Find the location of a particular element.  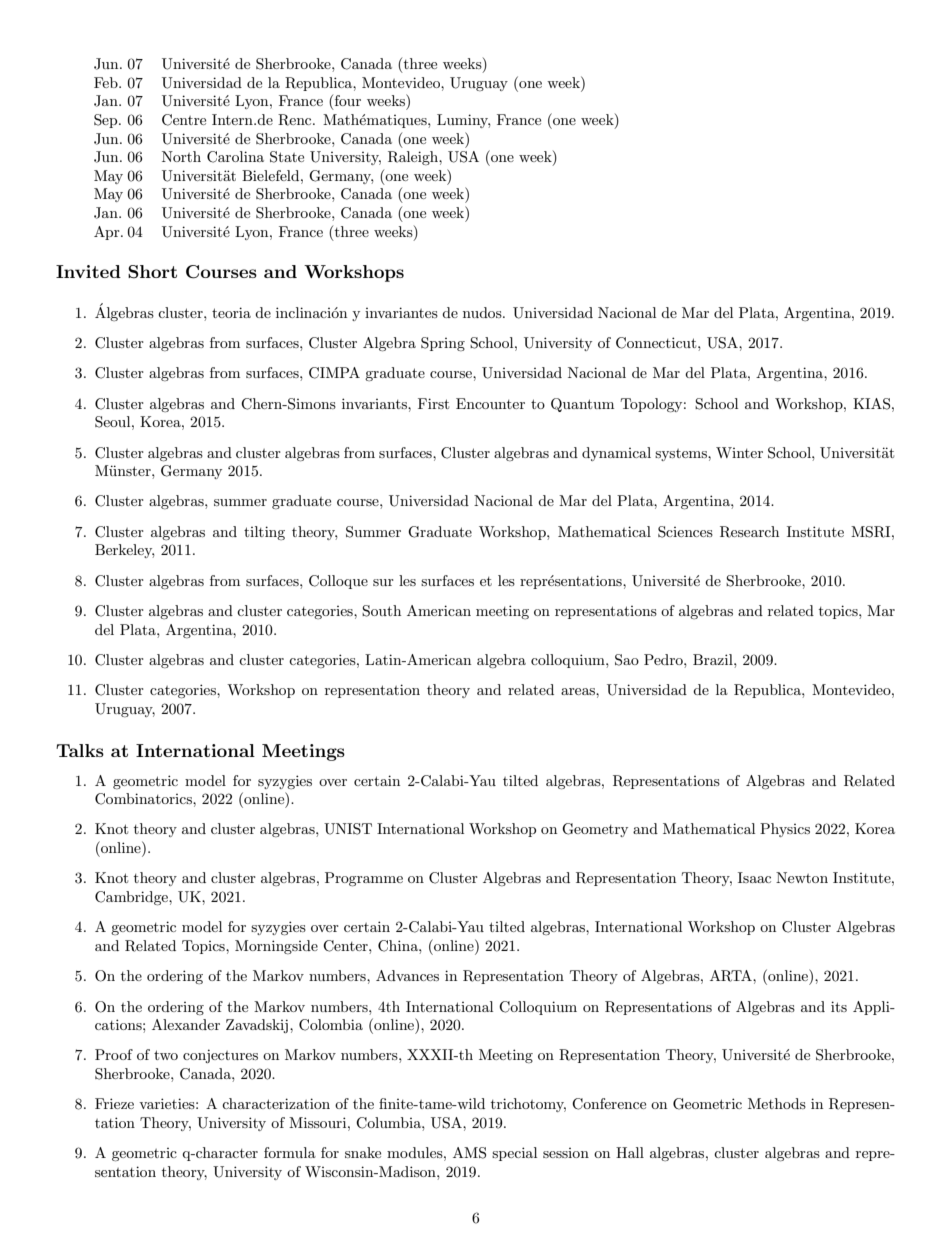

Winter is located at coordinates (739, 452).
